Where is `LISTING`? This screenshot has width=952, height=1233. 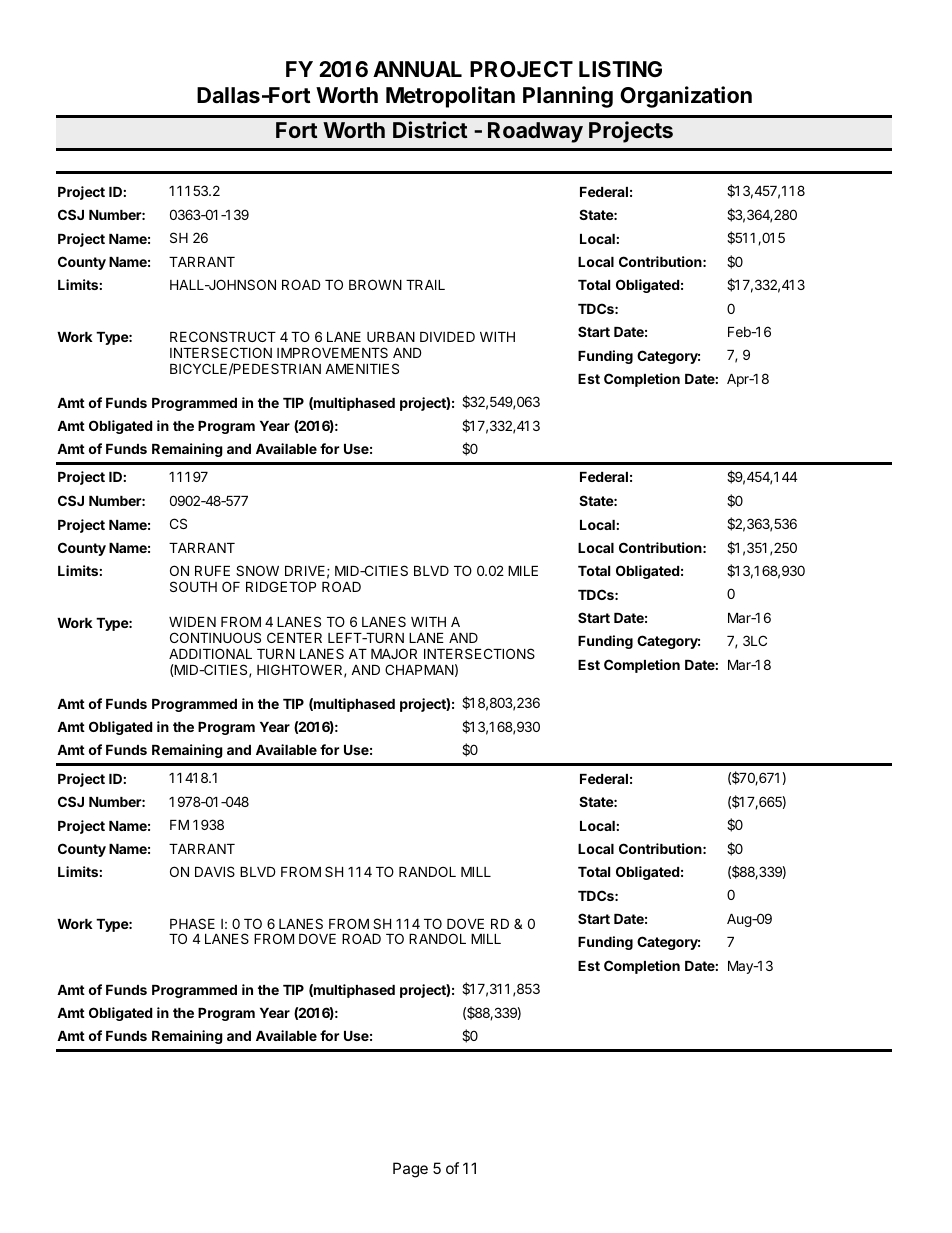 LISTING is located at coordinates (620, 69).
